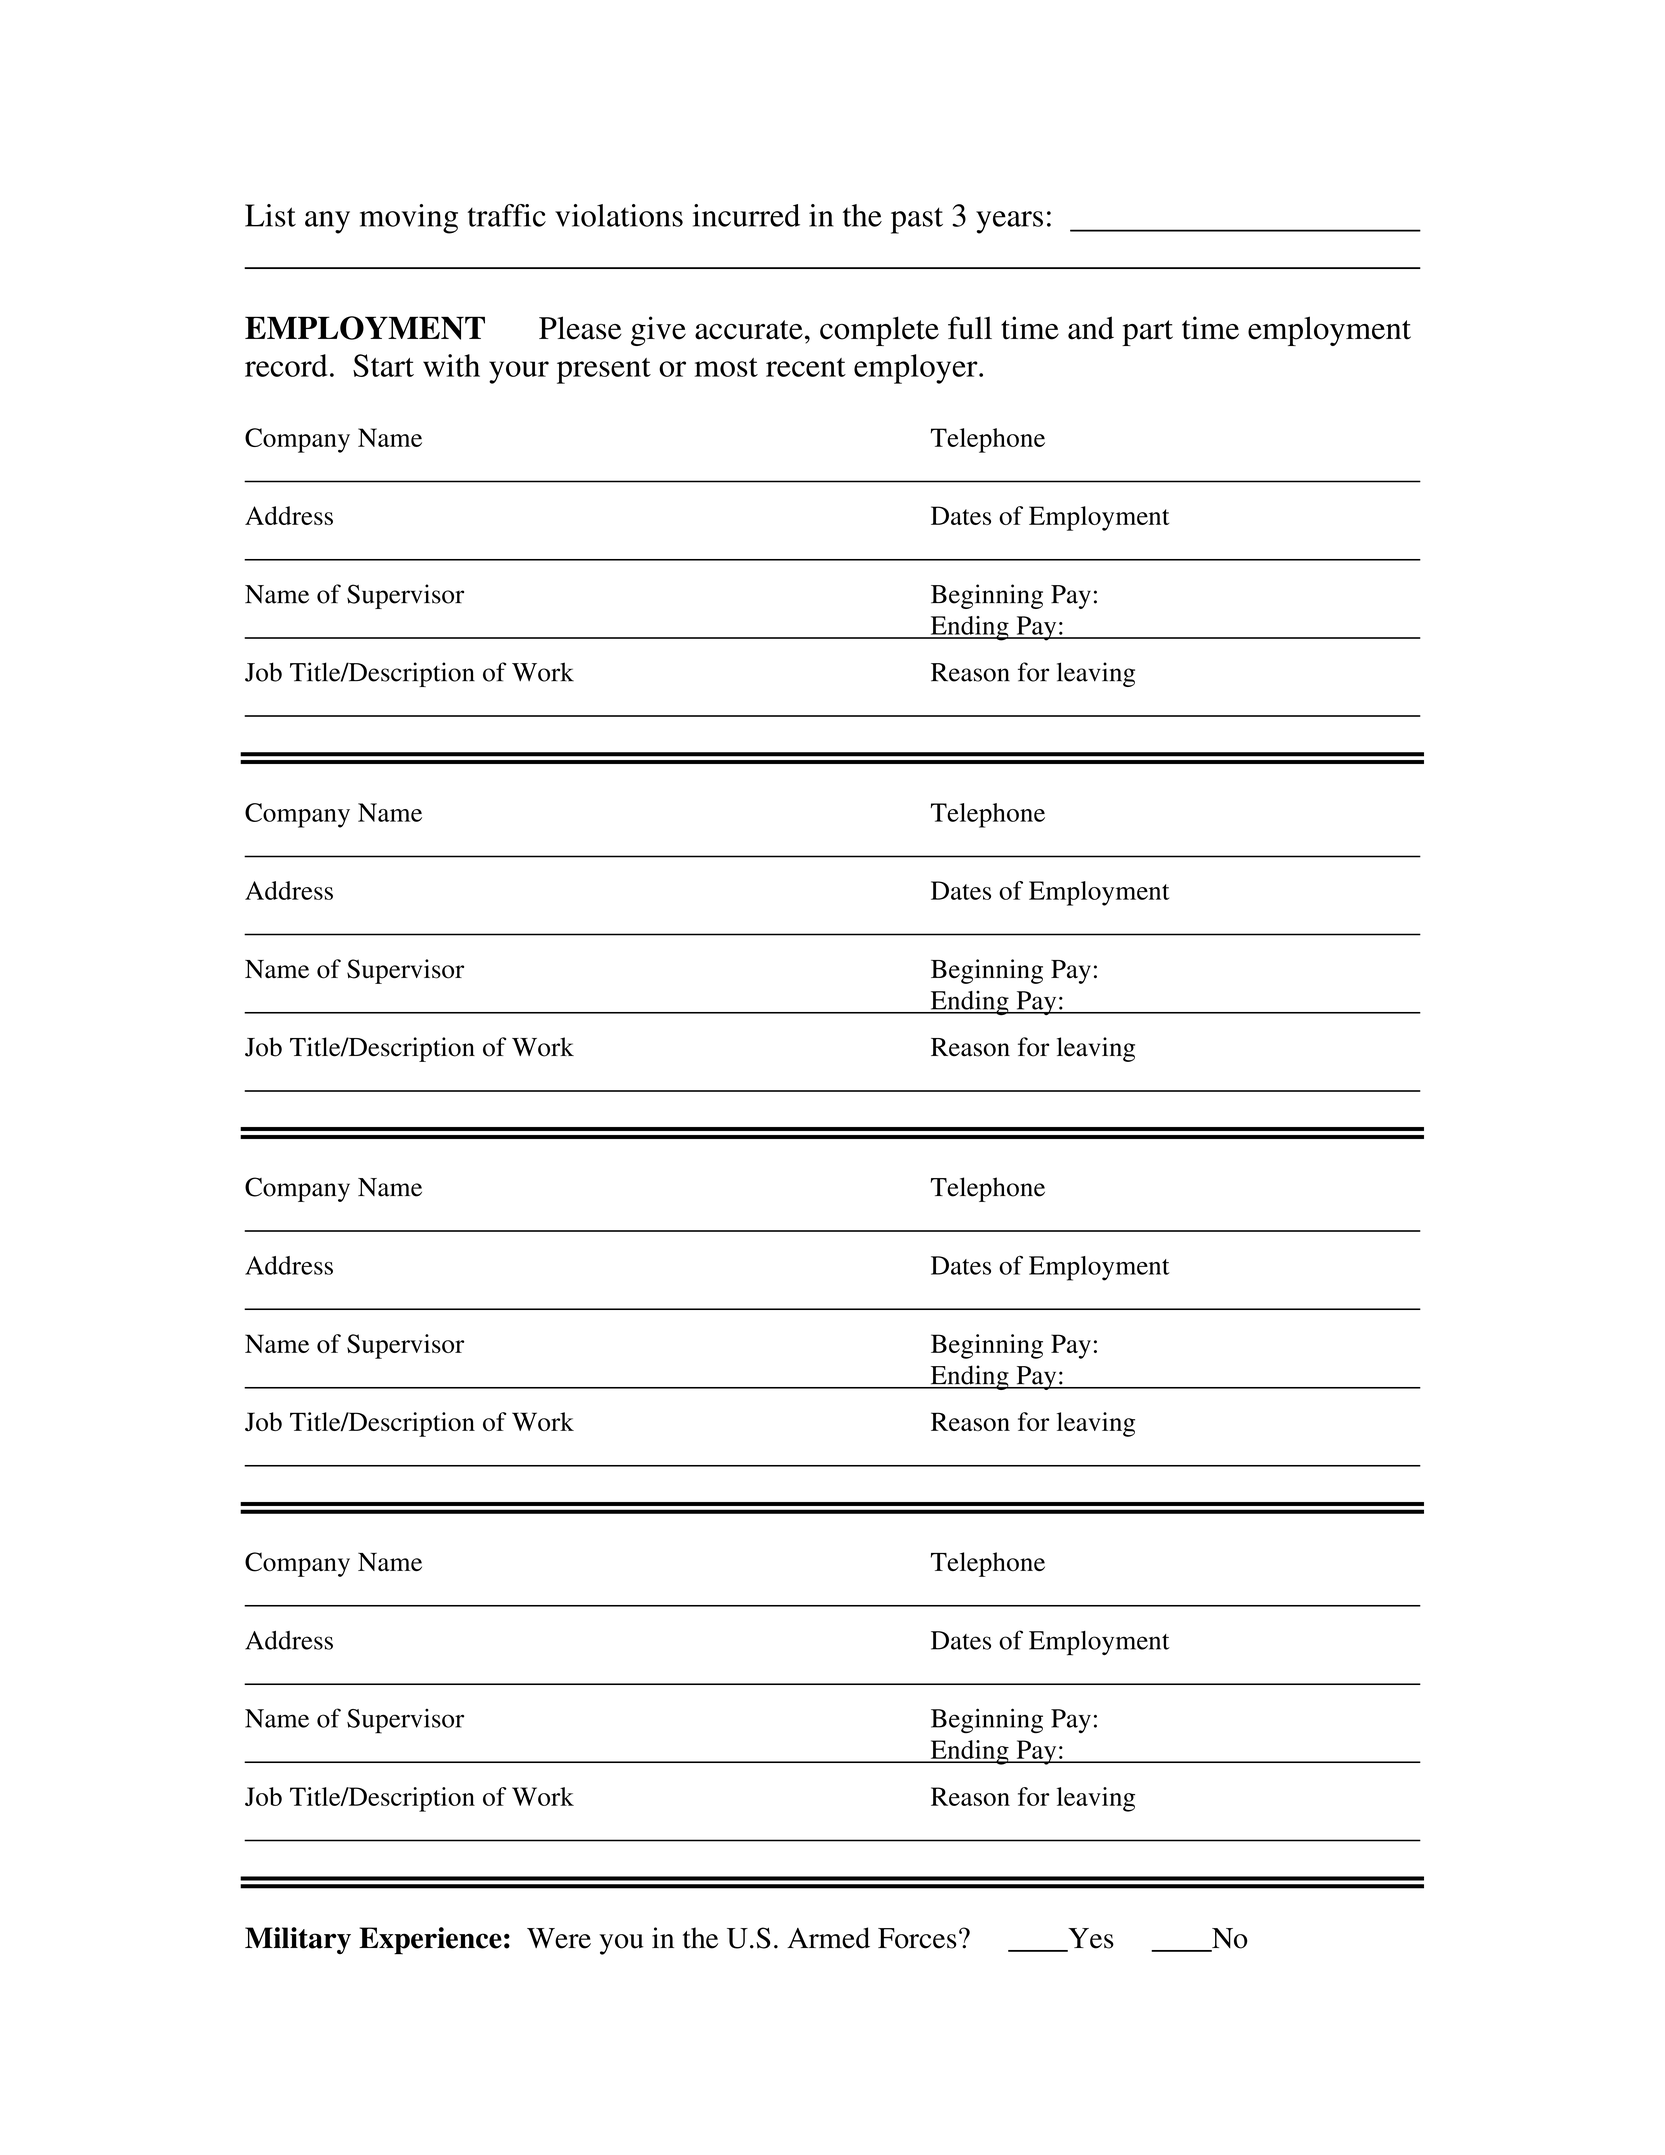 This screenshot has width=1665, height=2155. I want to click on years, so click(1009, 222).
